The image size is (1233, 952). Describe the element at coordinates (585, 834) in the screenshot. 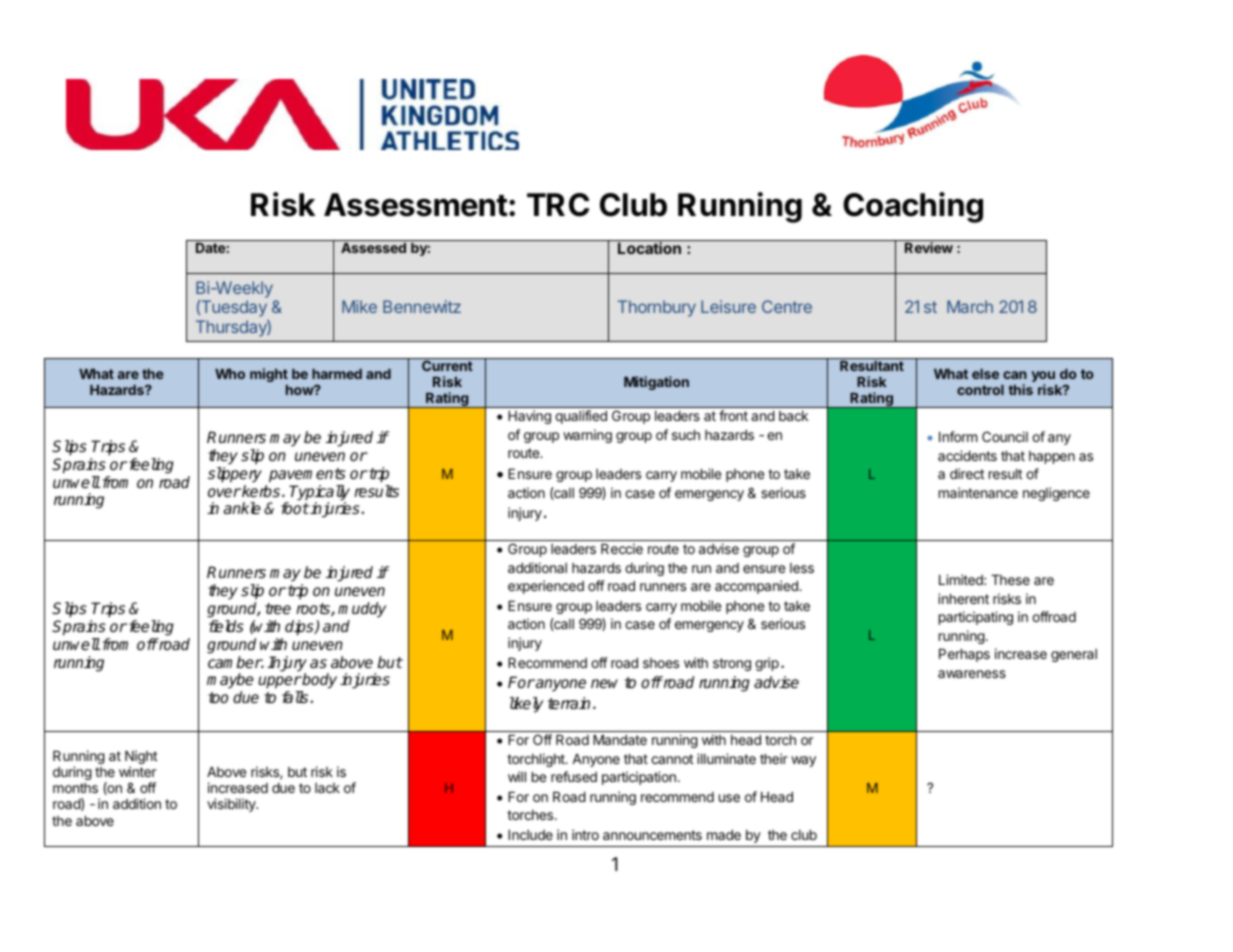

I see `intro` at that location.
